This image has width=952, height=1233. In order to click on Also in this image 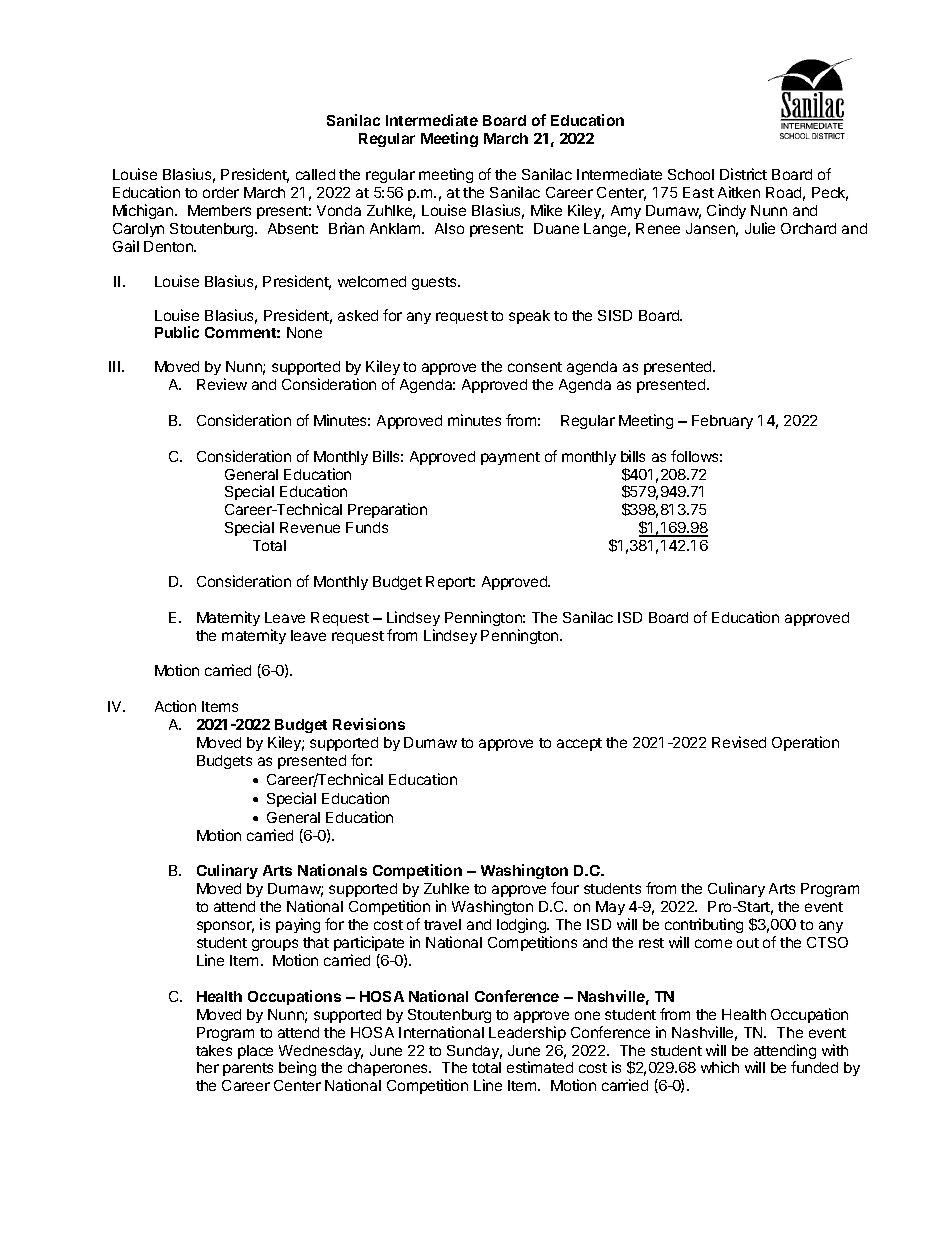, I will do `click(449, 228)`.
